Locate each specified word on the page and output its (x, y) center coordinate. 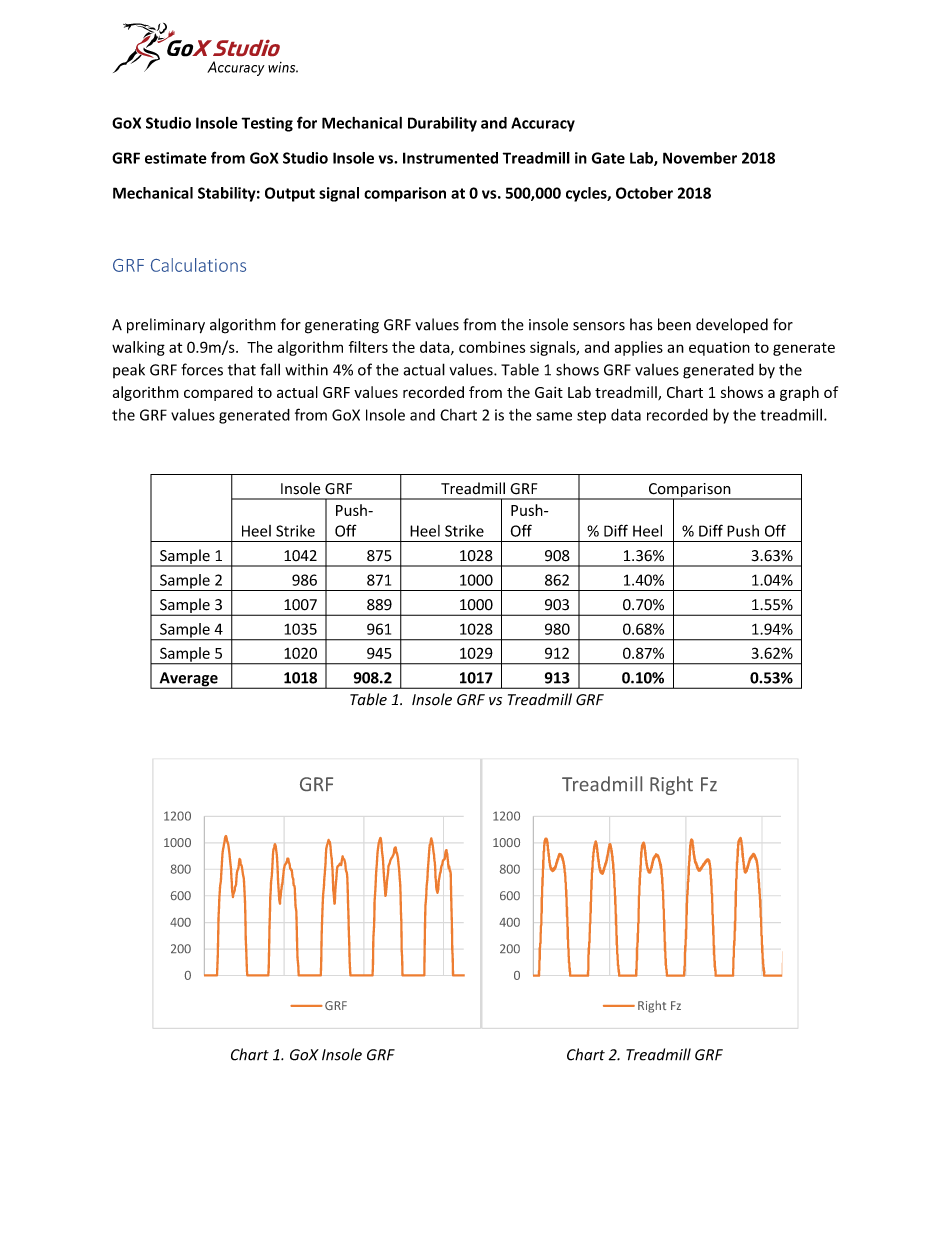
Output (290, 194)
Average (188, 680)
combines (492, 347)
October (644, 193)
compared (218, 393)
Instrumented (450, 158)
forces (202, 369)
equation (719, 348)
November (700, 158)
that (242, 369)
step (591, 417)
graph (799, 393)
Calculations (198, 265)
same (554, 416)
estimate (176, 158)
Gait (549, 392)
